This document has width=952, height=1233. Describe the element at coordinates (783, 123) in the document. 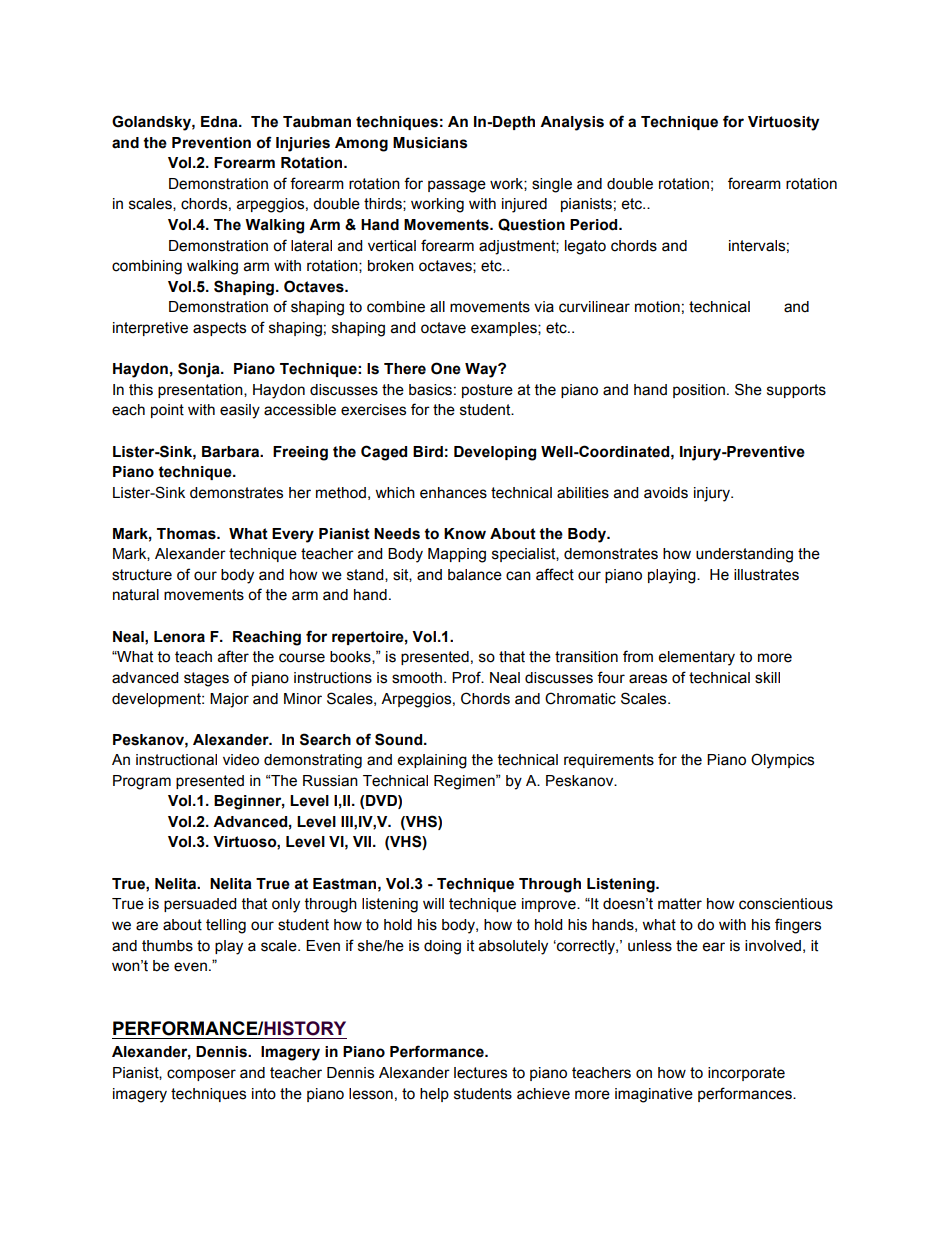

I see `Virtuosity` at that location.
